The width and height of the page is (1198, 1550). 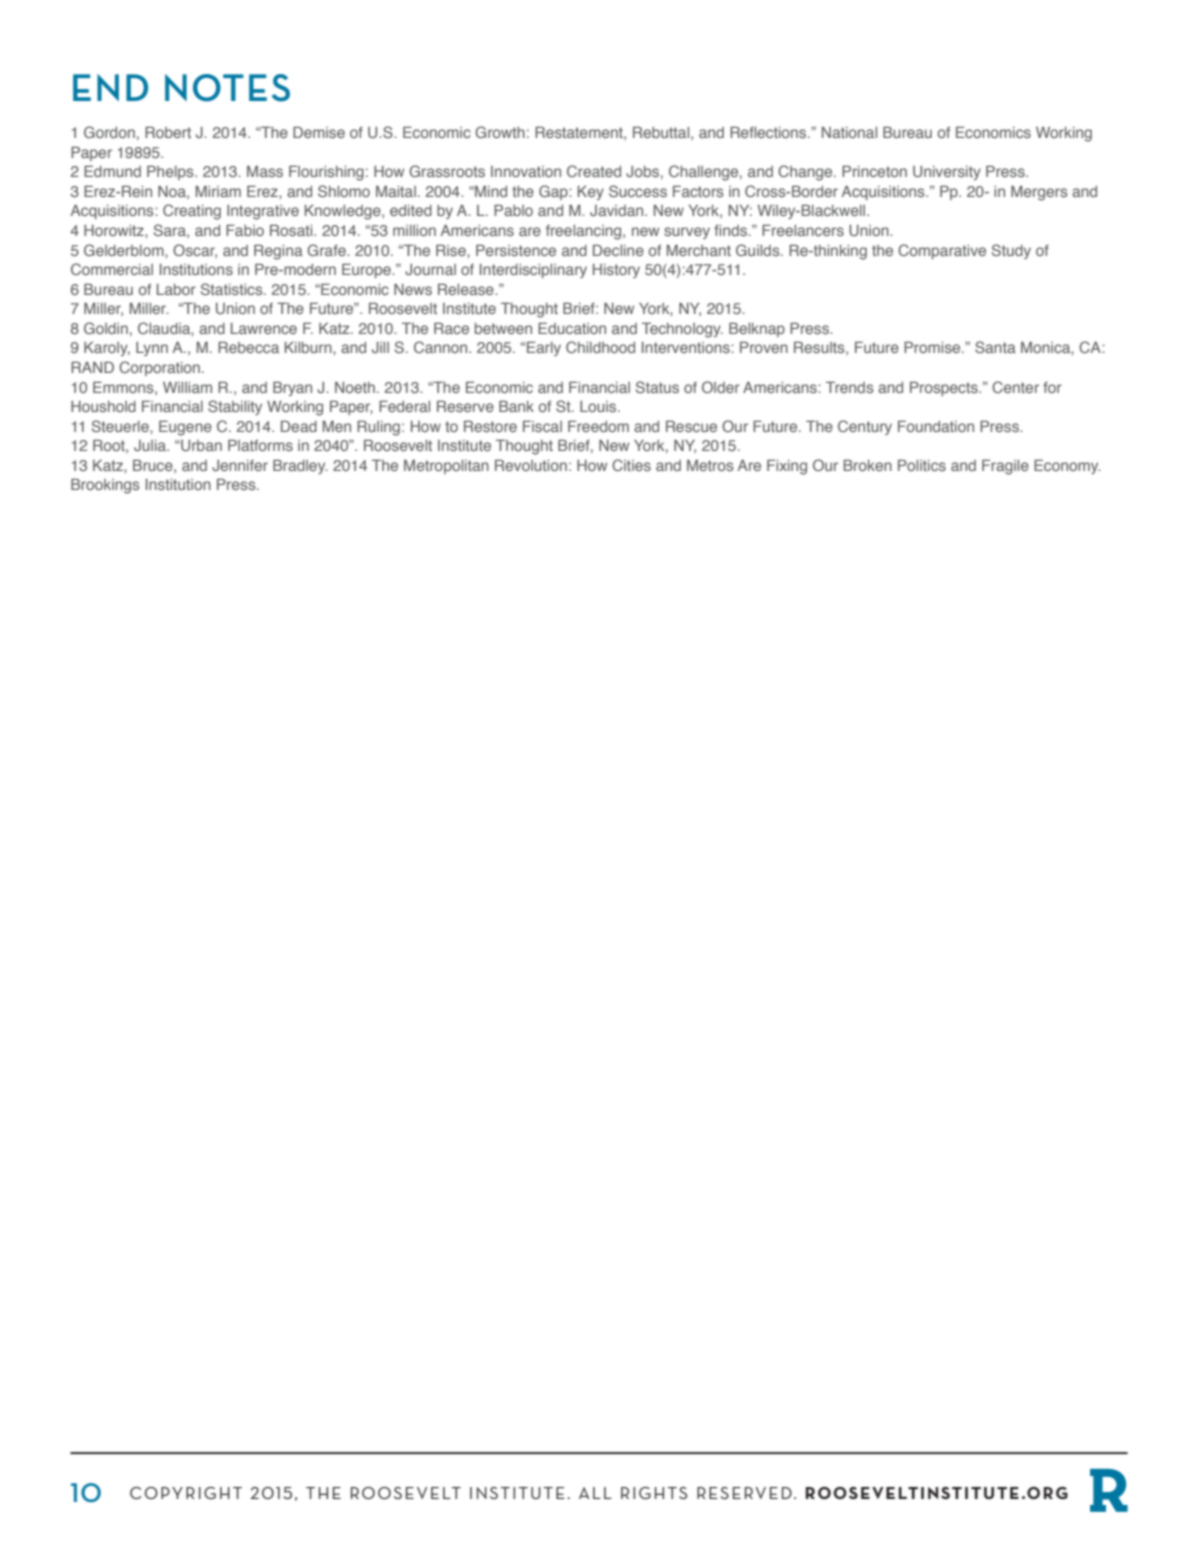 I want to click on Rebecca, so click(x=248, y=347).
